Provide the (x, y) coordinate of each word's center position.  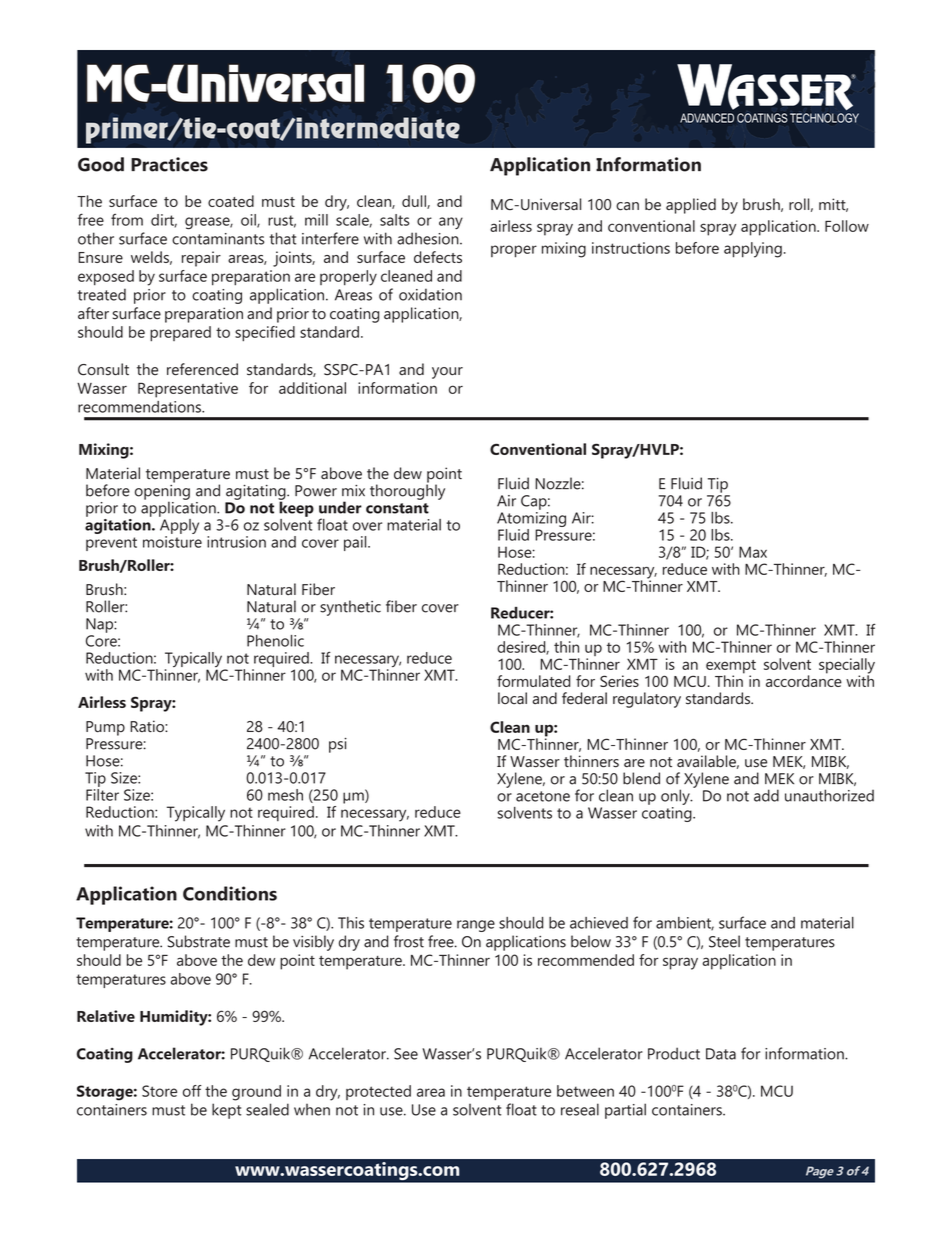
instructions (631, 248)
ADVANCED (707, 118)
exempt (731, 668)
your (447, 373)
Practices (169, 164)
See (406, 1054)
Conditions (230, 893)
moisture (172, 542)
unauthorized (829, 795)
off (192, 1091)
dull (415, 202)
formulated (533, 681)
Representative (188, 390)
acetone (543, 796)
